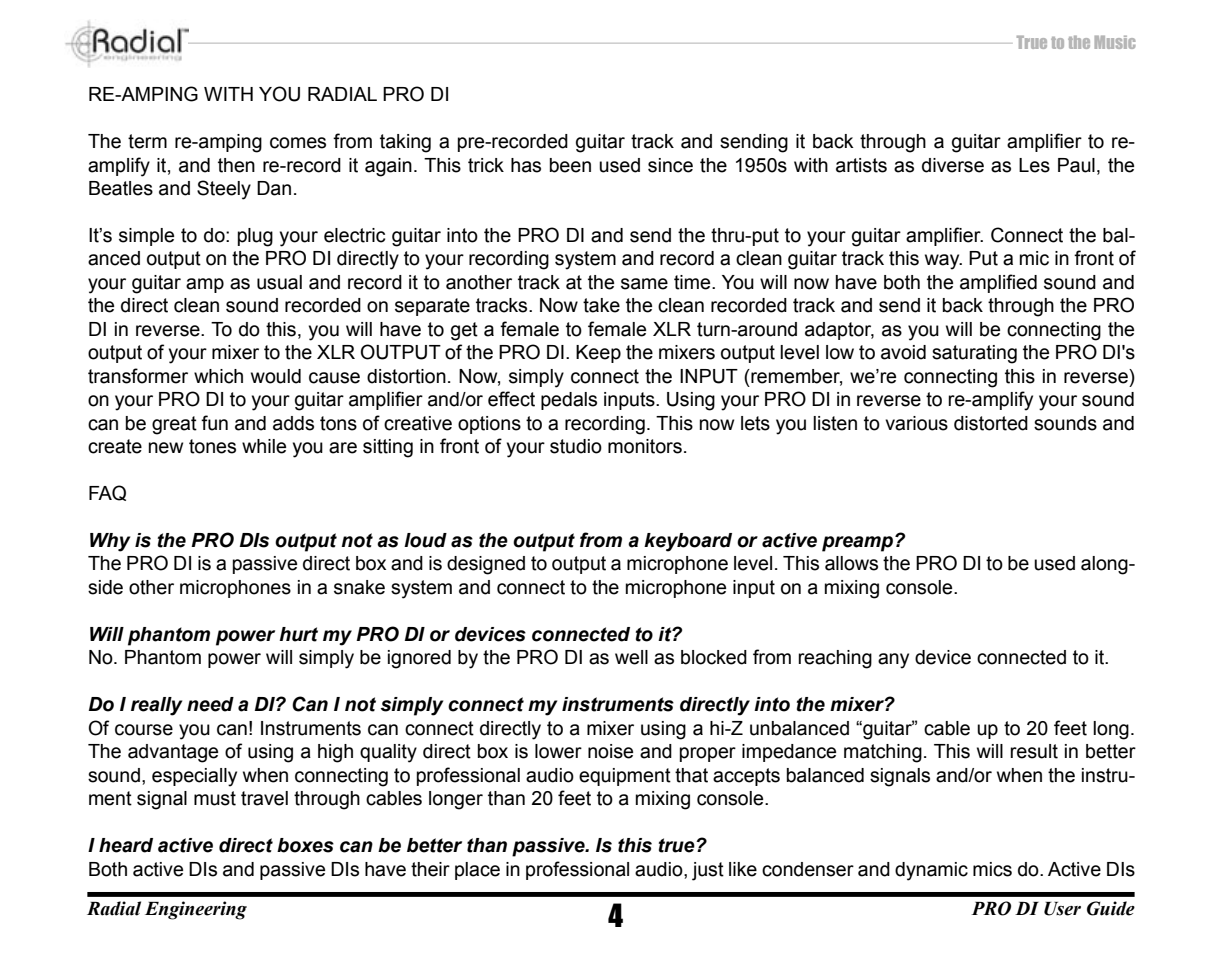 The width and height of the screenshot is (1232, 968). Describe the element at coordinates (1115, 42) in the screenshot. I see `Music` at that location.
